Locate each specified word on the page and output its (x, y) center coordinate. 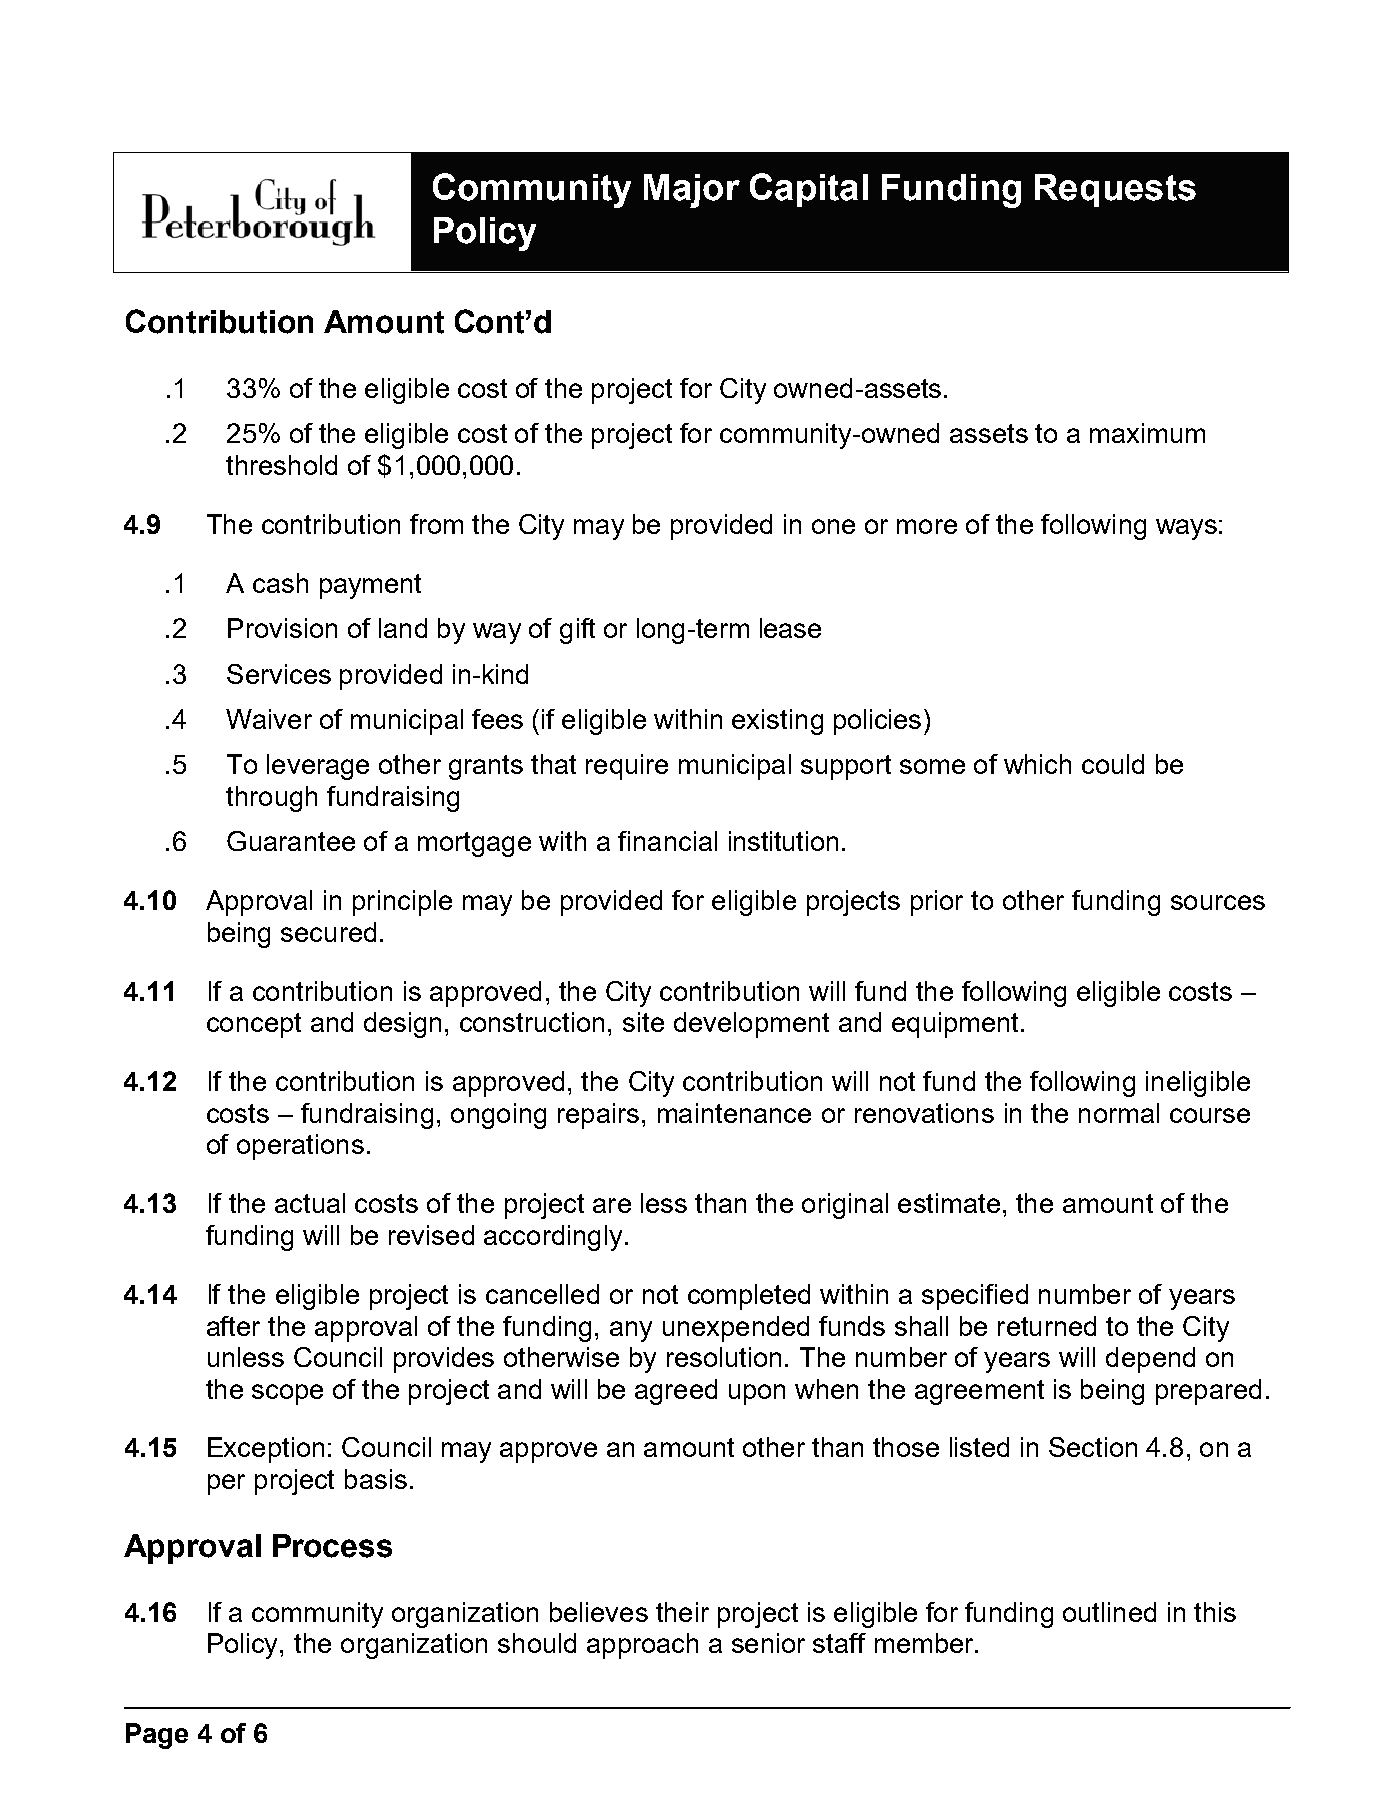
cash (280, 583)
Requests (1115, 190)
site (643, 1022)
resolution (724, 1357)
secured (328, 932)
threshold (281, 465)
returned (1047, 1326)
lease (790, 628)
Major (692, 191)
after (233, 1326)
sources (1218, 902)
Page (157, 1736)
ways (1186, 529)
